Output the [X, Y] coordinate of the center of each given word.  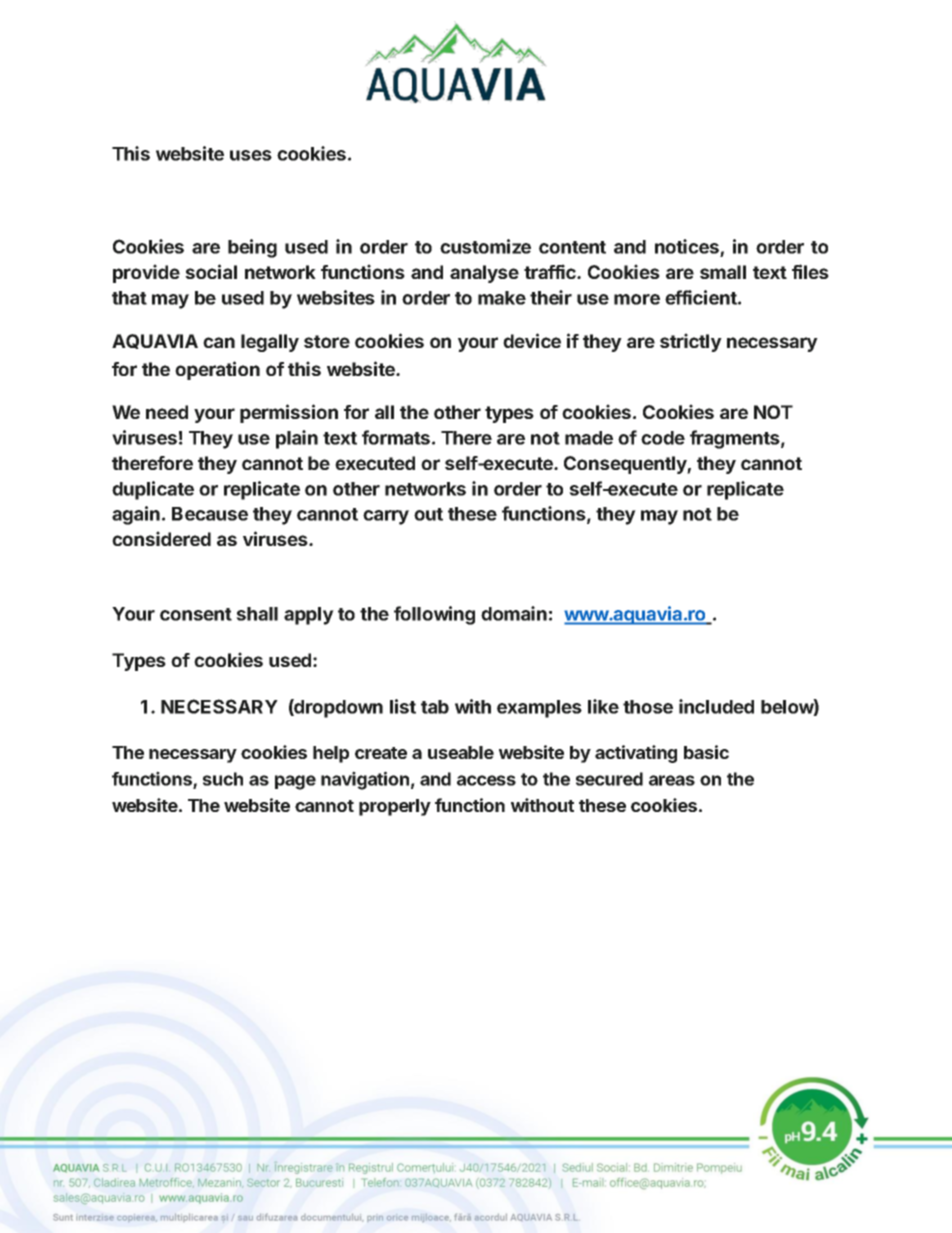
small [723, 272]
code [663, 438]
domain [514, 613]
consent [196, 614]
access [486, 780]
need [167, 412]
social [211, 271]
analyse [484, 274]
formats [396, 437]
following [434, 615]
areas [672, 780]
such [223, 779]
